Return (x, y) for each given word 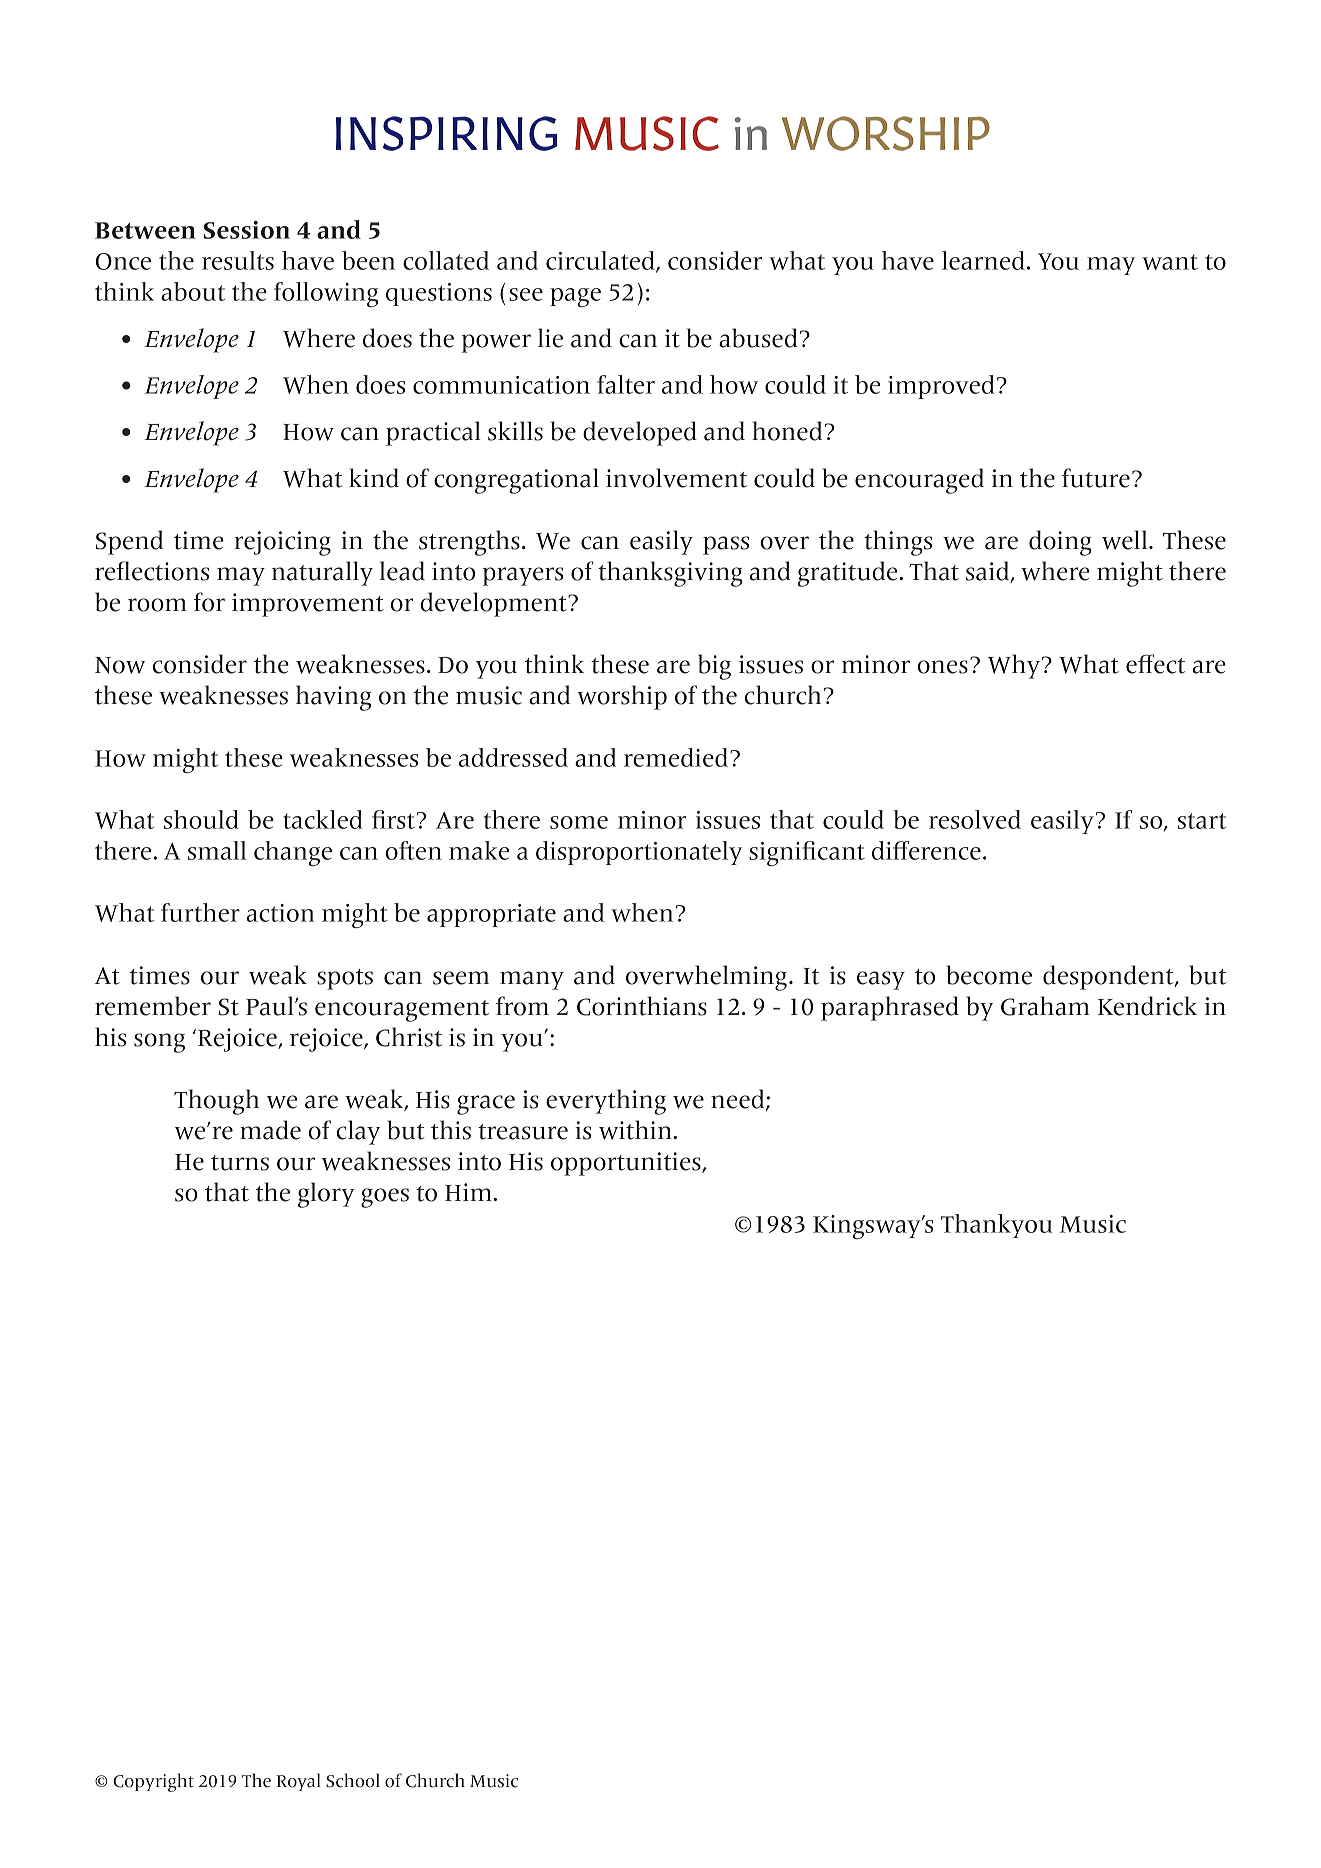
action (281, 913)
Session (247, 230)
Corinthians (642, 1006)
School (353, 1780)
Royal (299, 1782)
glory (326, 1195)
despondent (1109, 977)
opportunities (627, 1164)
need (739, 1100)
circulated (601, 262)
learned (983, 260)
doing (1060, 543)
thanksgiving (670, 574)
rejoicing (282, 543)
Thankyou (996, 1226)
